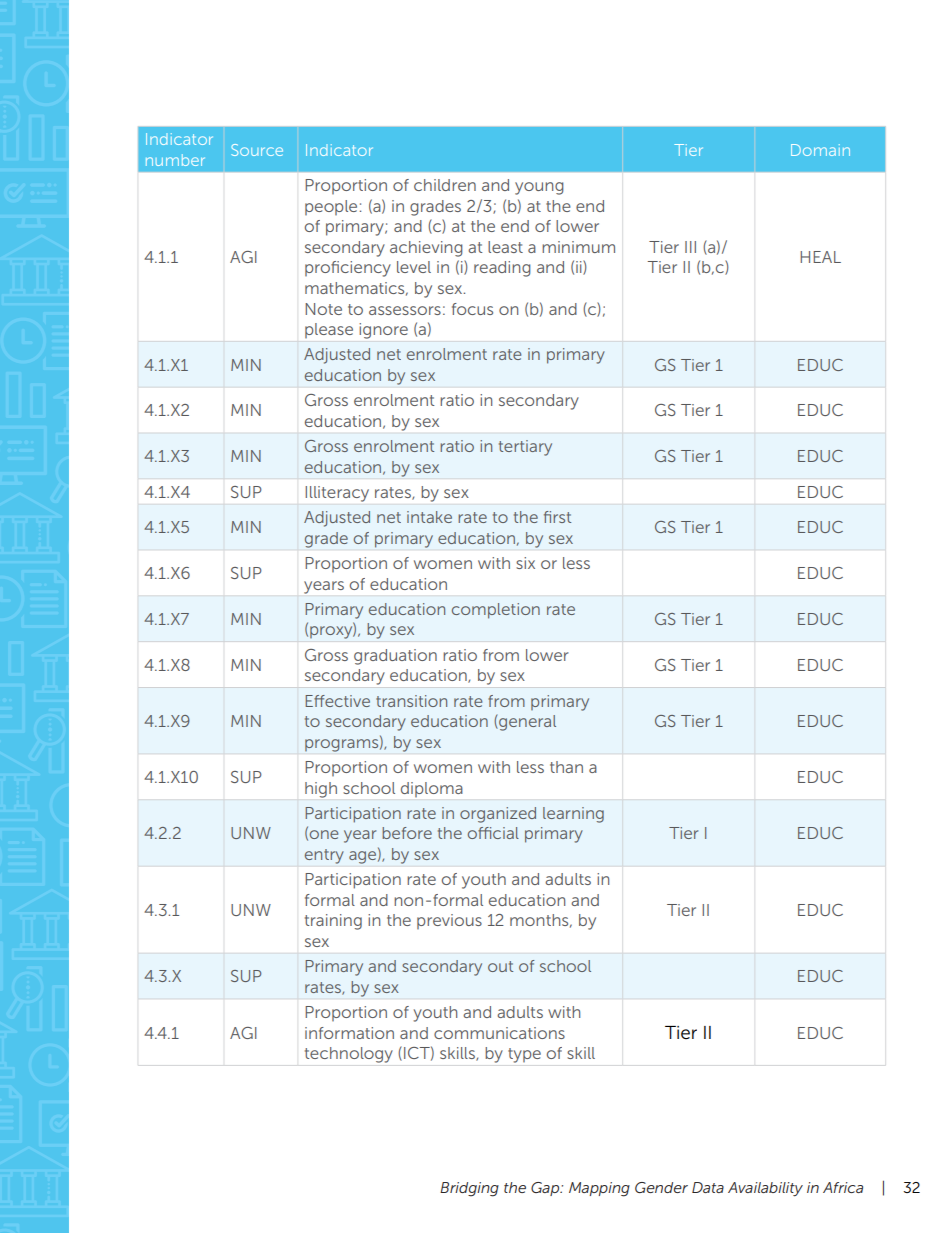  I want to click on Domain, so click(820, 150).
